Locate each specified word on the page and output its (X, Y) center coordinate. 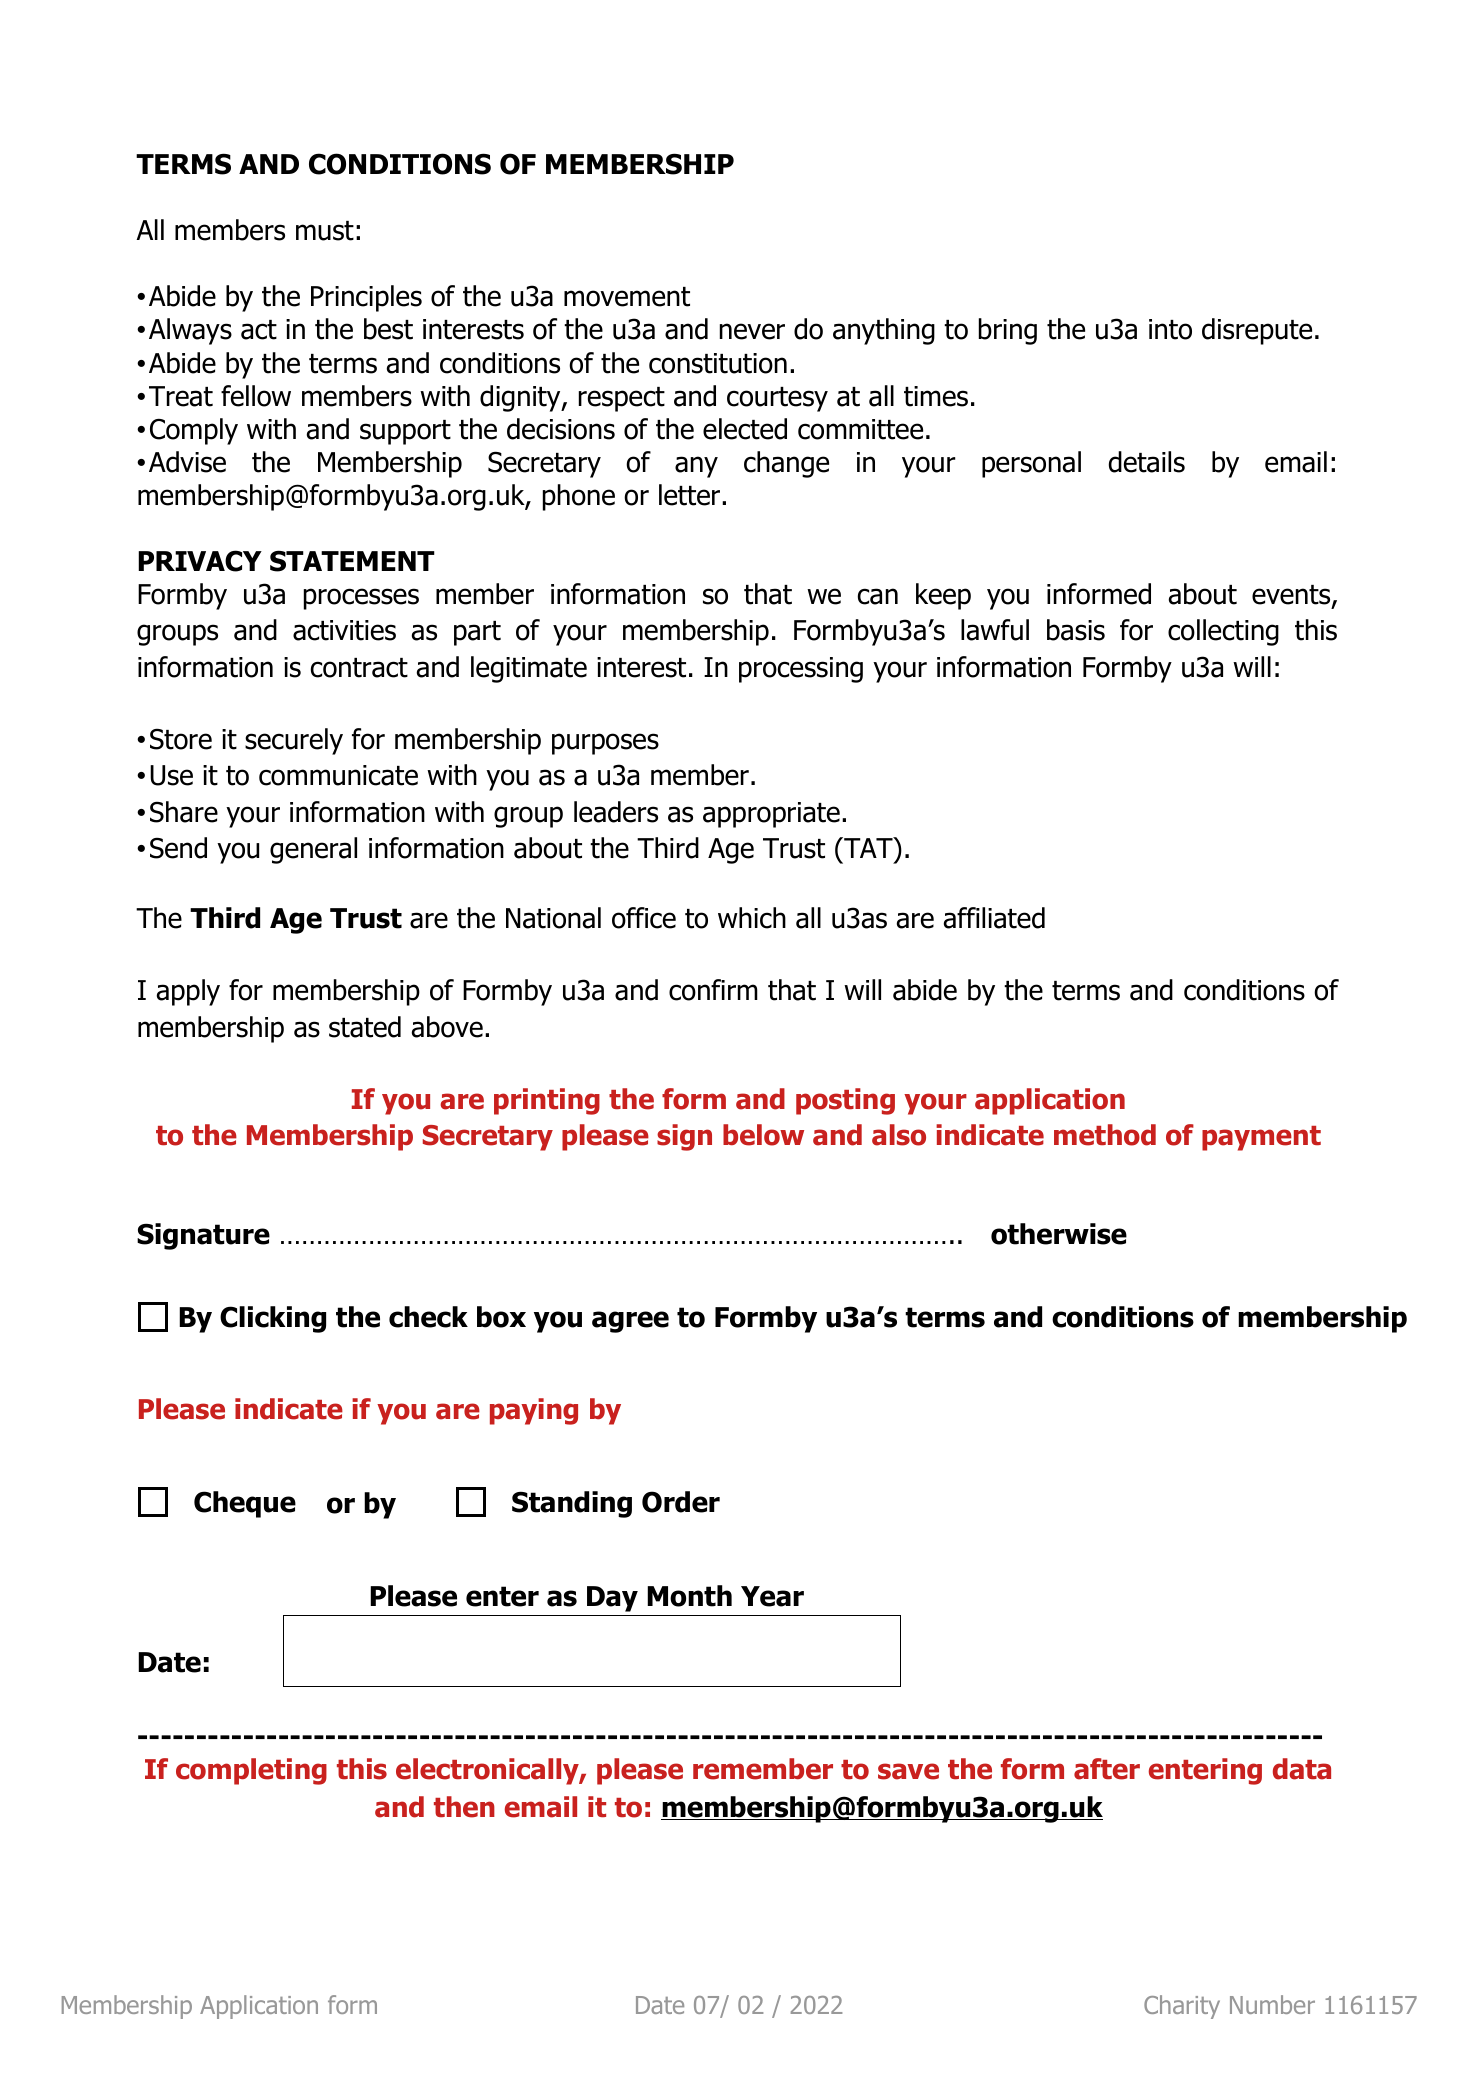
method (1105, 1135)
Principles (366, 298)
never (752, 331)
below (763, 1135)
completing (251, 1771)
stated (365, 1027)
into (1170, 329)
